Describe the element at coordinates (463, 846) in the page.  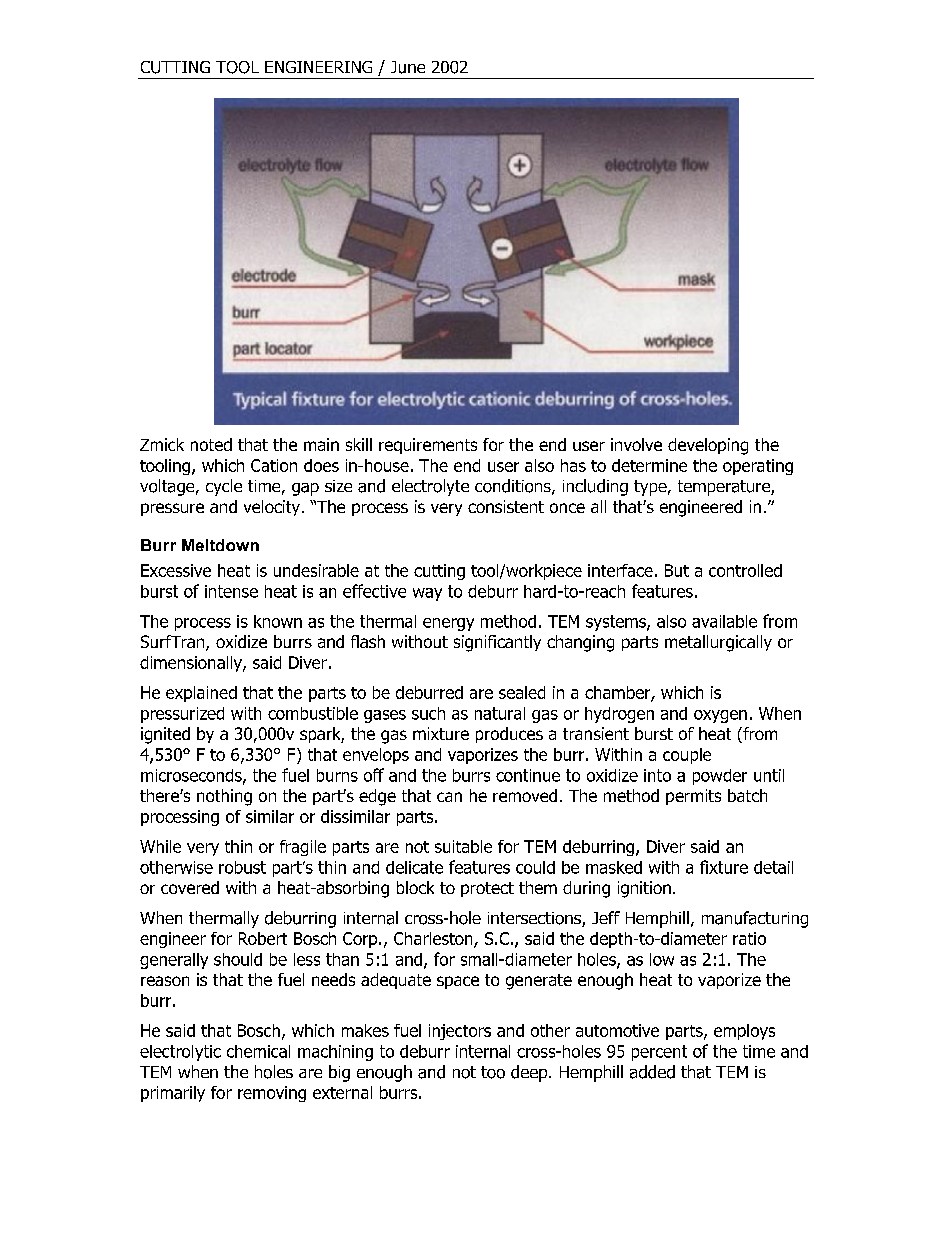
I see `suitable` at that location.
